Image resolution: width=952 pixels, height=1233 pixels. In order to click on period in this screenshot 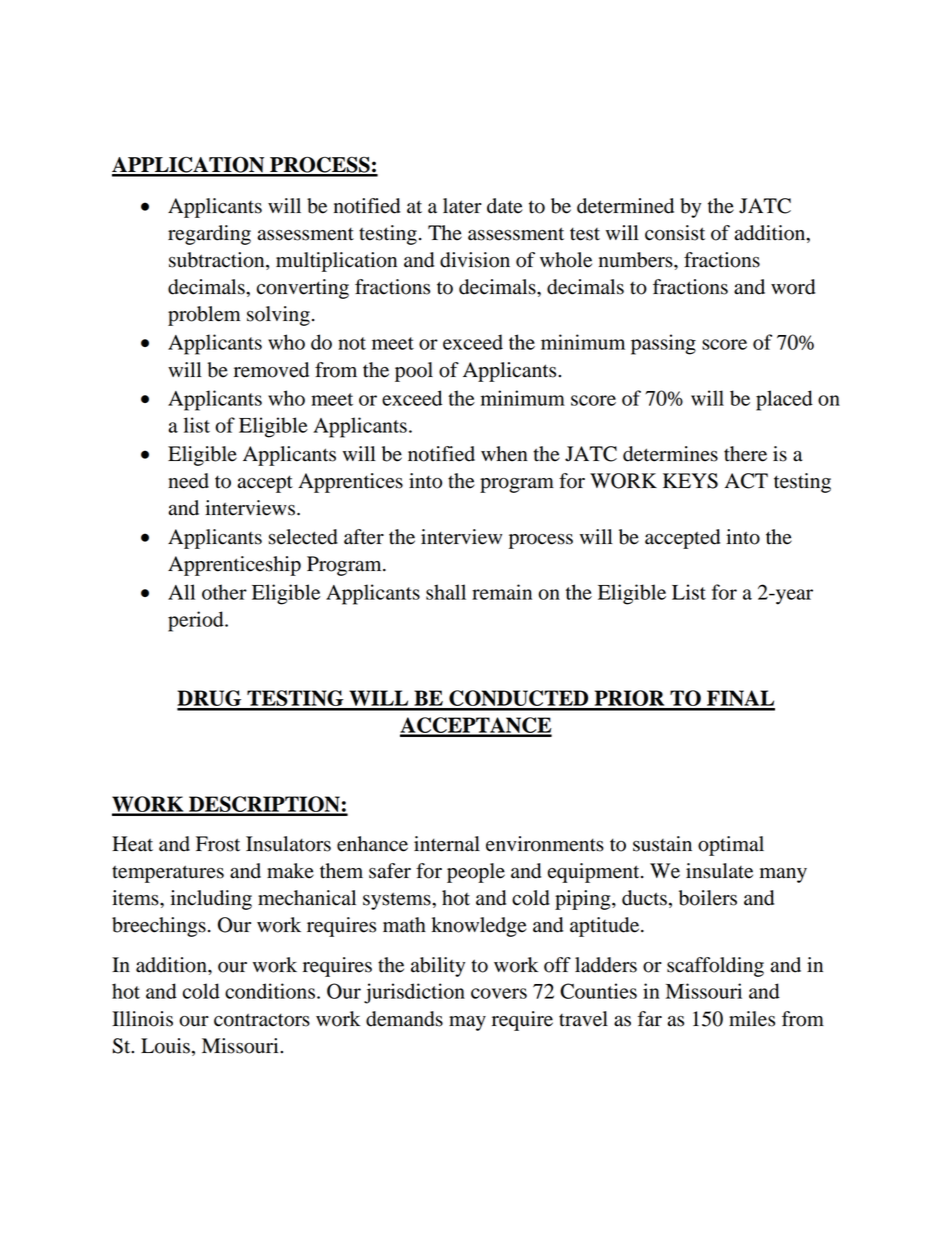, I will do `click(197, 621)`.
